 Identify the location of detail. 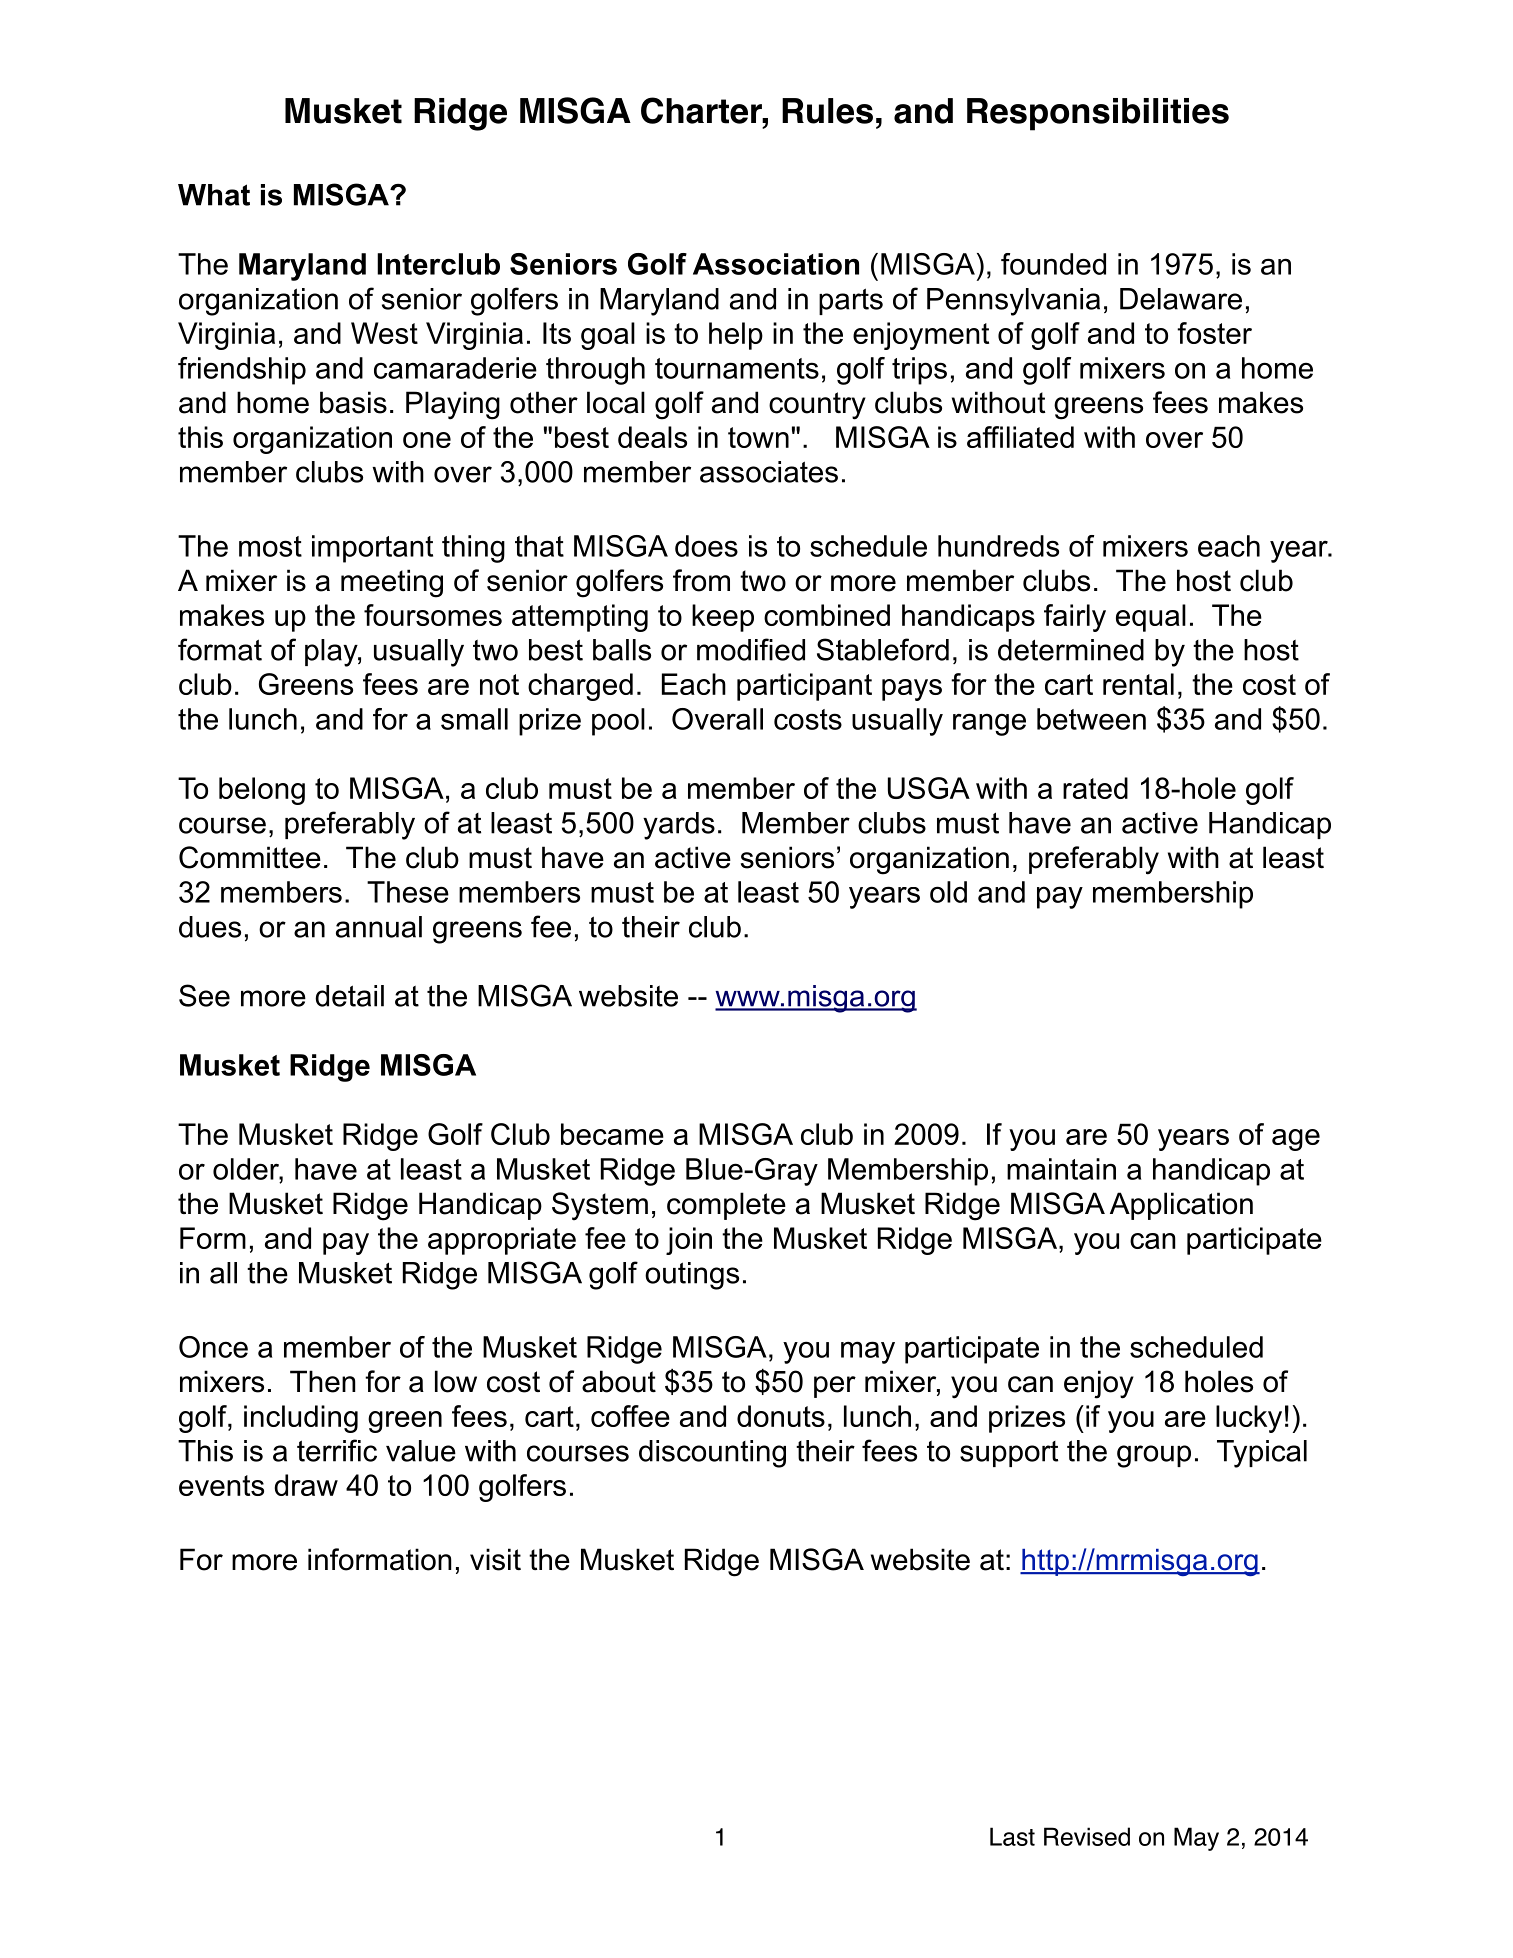
(349, 996).
